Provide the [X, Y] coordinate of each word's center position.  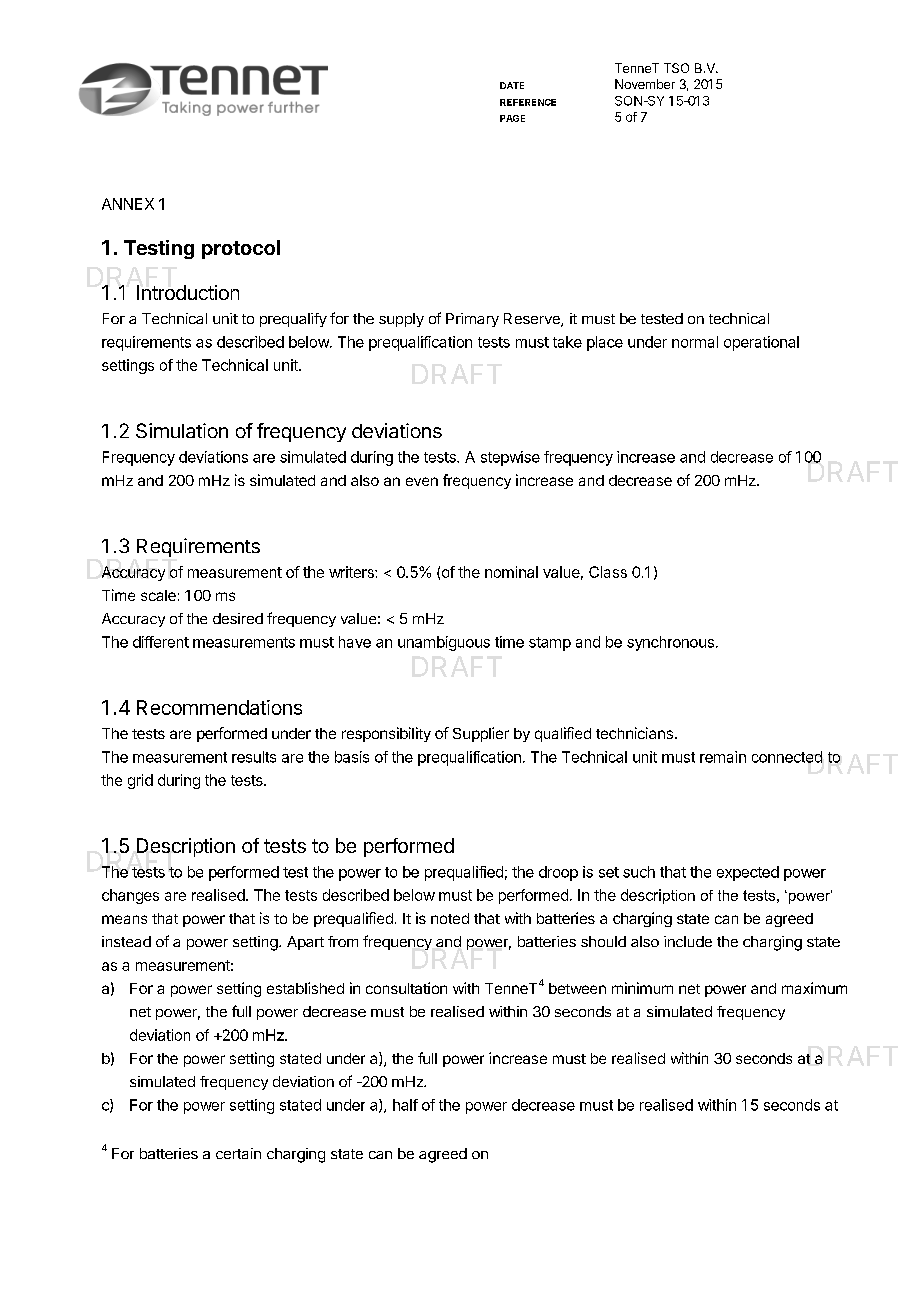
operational [761, 343]
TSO [676, 68]
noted [450, 918]
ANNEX [128, 204]
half [405, 1105]
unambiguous [444, 643]
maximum [814, 988]
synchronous [670, 643]
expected [748, 873]
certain [238, 1153]
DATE [512, 85]
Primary [472, 320]
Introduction [188, 292]
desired [238, 618]
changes [130, 896]
